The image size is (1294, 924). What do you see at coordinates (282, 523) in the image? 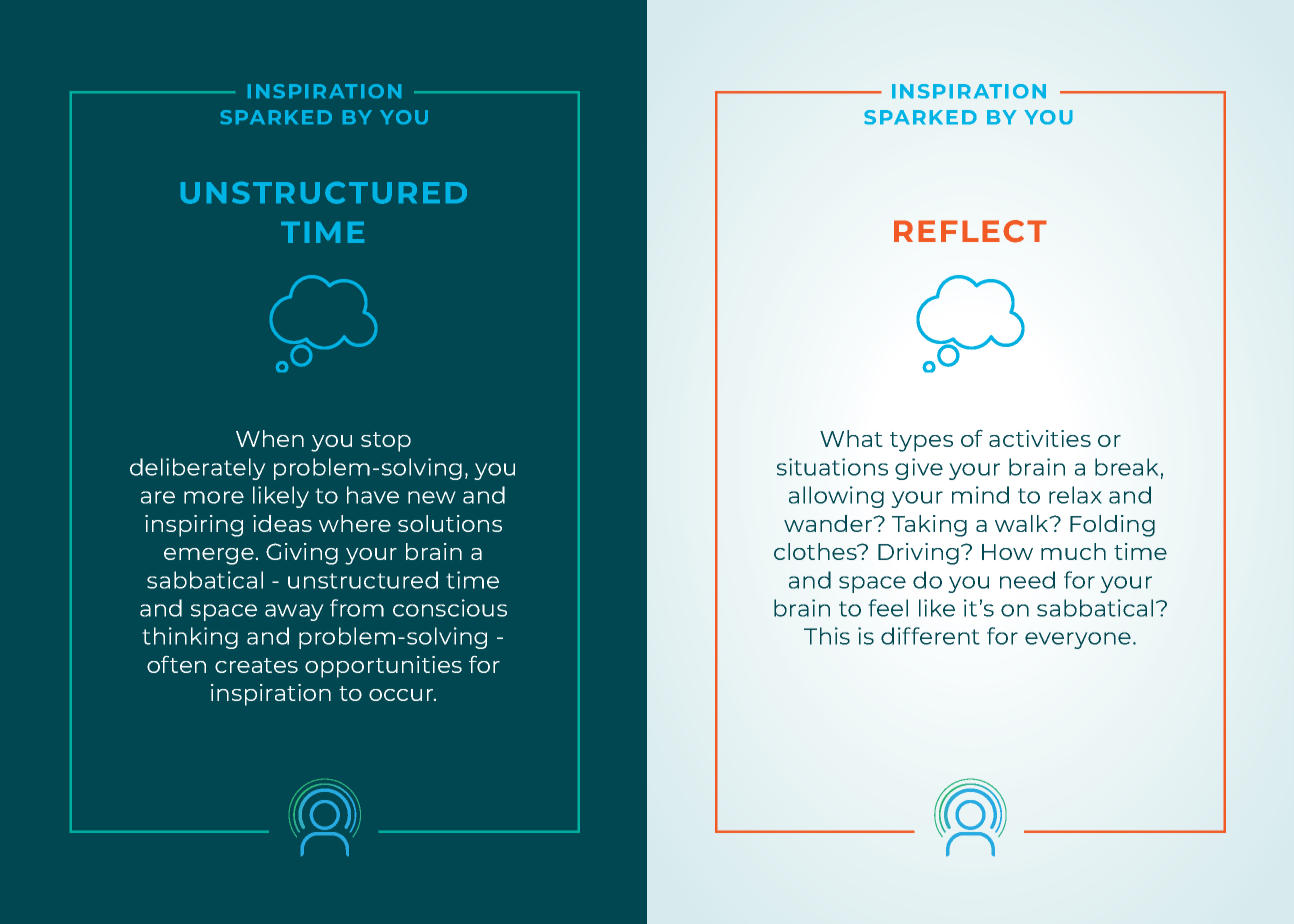
I see `ideas` at bounding box center [282, 523].
